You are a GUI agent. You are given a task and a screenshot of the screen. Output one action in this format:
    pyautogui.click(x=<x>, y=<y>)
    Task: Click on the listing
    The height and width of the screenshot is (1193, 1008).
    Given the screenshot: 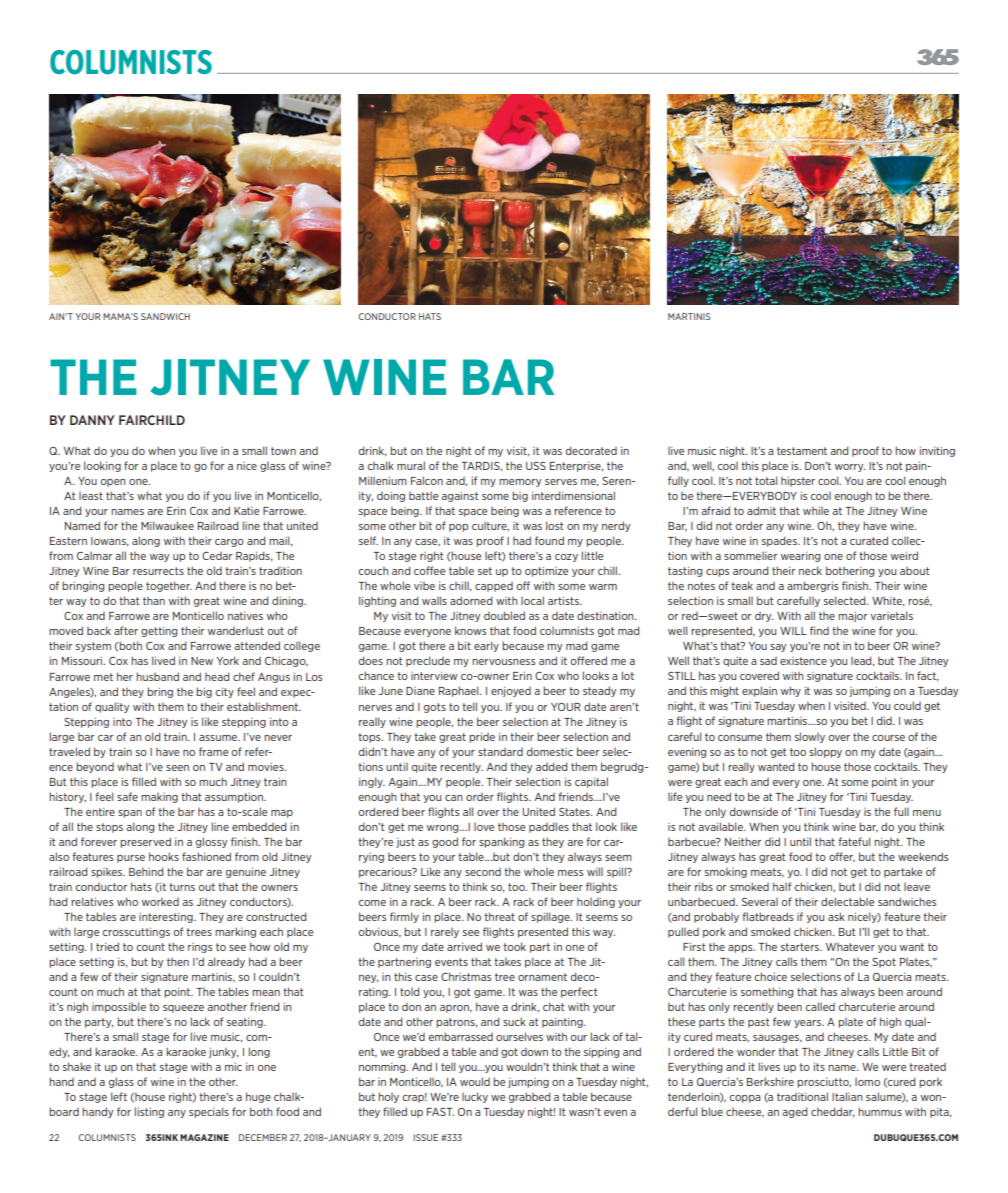 What is the action you would take?
    pyautogui.click(x=149, y=1112)
